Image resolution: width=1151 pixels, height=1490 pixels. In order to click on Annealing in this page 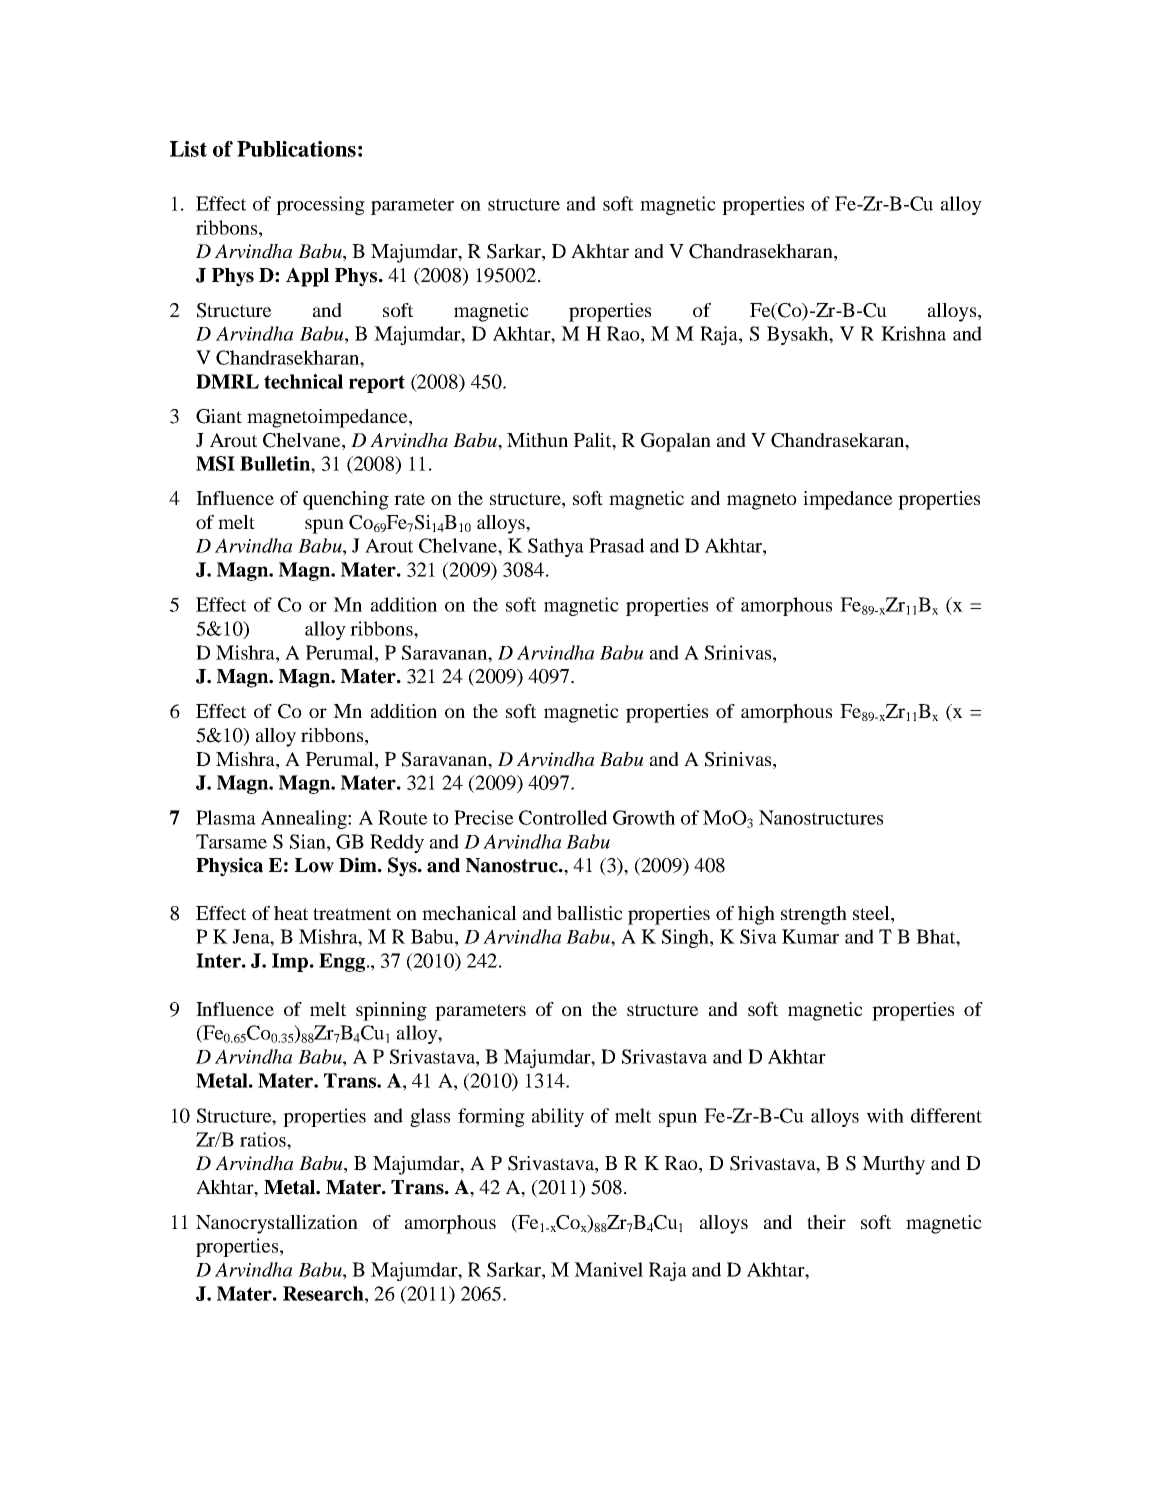, I will do `click(305, 819)`.
